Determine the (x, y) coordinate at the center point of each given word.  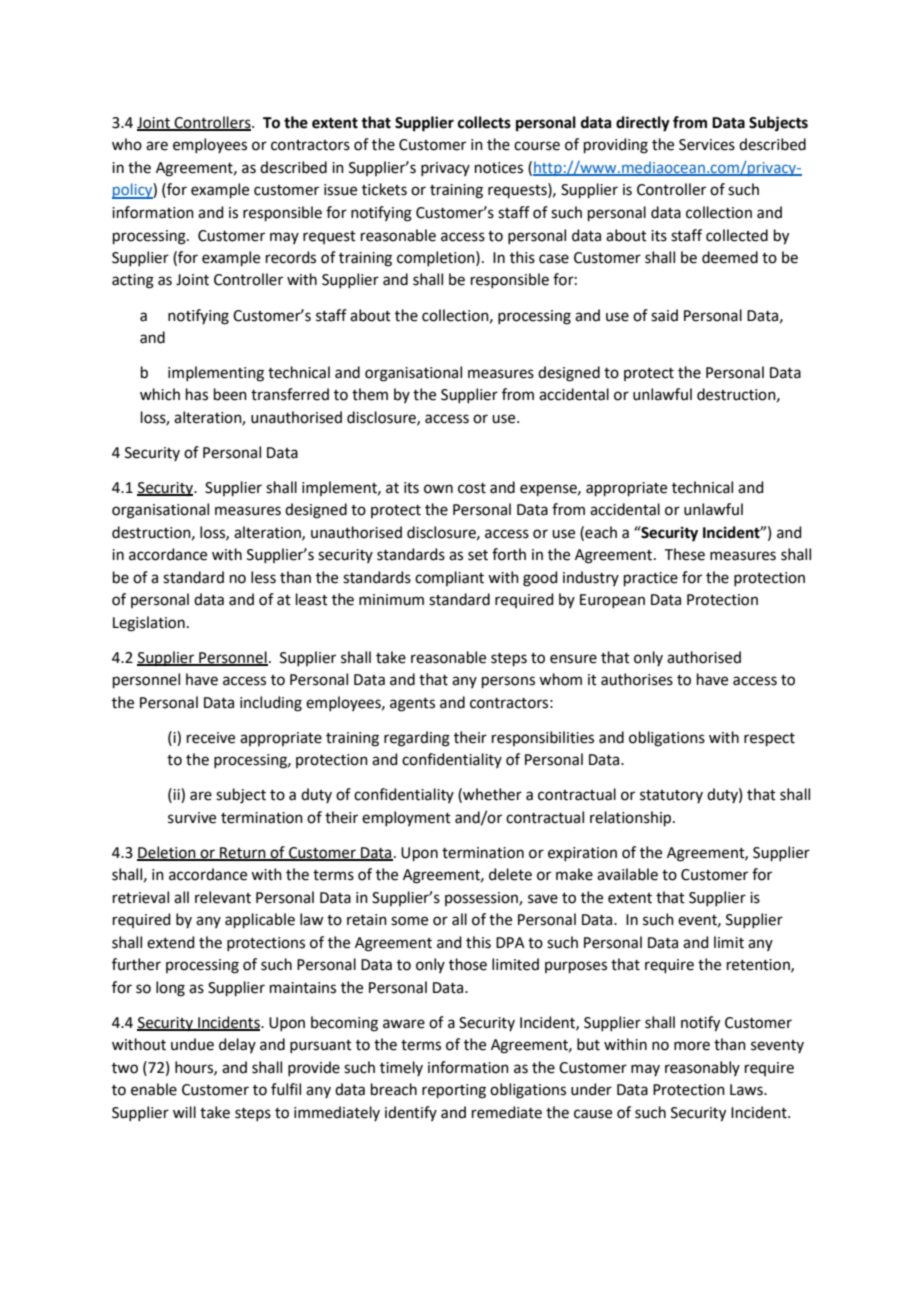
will (184, 1112)
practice (651, 579)
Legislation (149, 624)
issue (340, 190)
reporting (454, 1091)
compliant (449, 578)
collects (484, 122)
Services (707, 145)
